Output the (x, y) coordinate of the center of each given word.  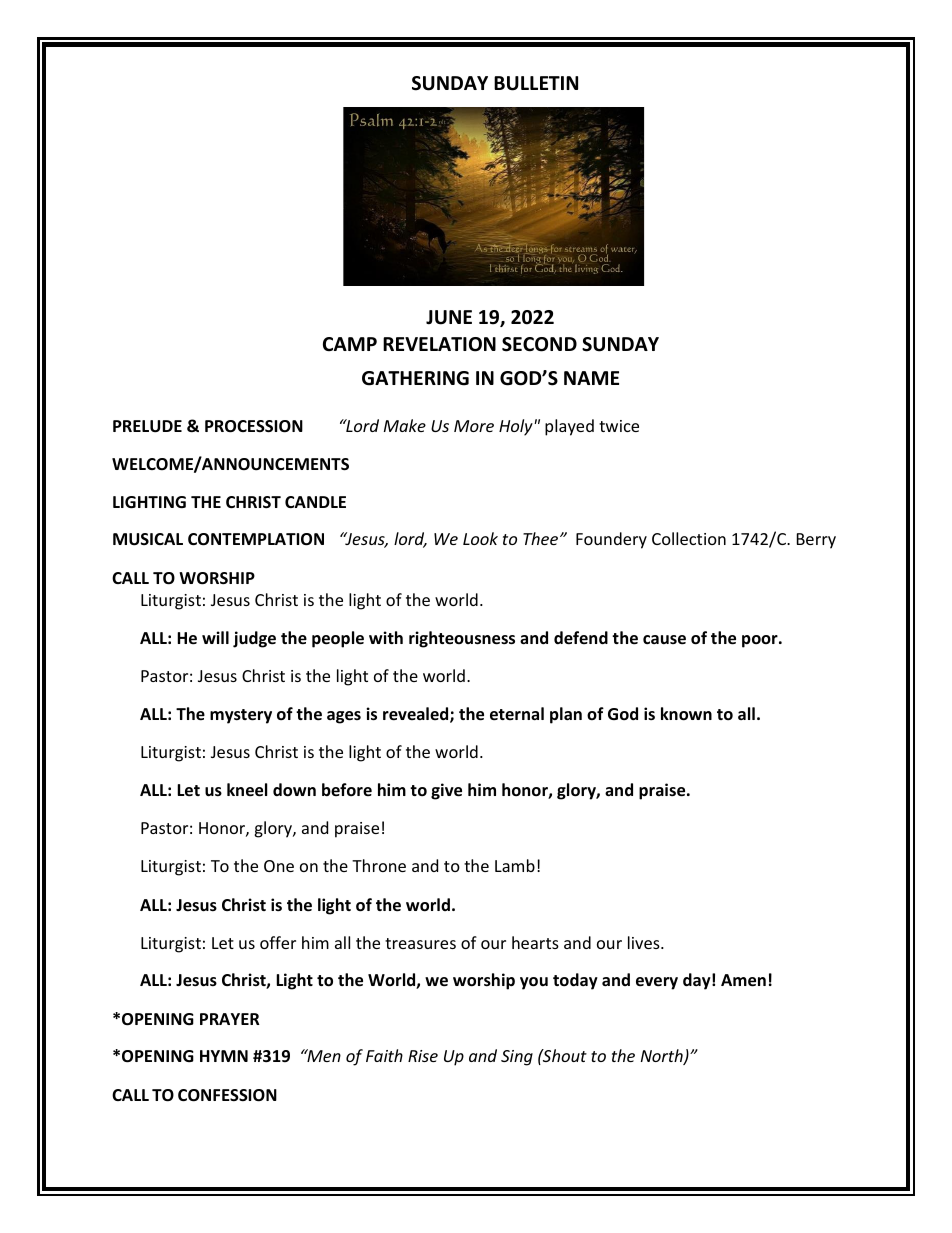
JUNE (449, 317)
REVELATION (439, 344)
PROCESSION (254, 426)
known (686, 714)
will (215, 637)
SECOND (539, 344)
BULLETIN (536, 83)
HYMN (224, 1056)
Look (480, 538)
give (446, 791)
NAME (591, 378)
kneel (247, 790)
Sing (517, 1058)
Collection (689, 538)
